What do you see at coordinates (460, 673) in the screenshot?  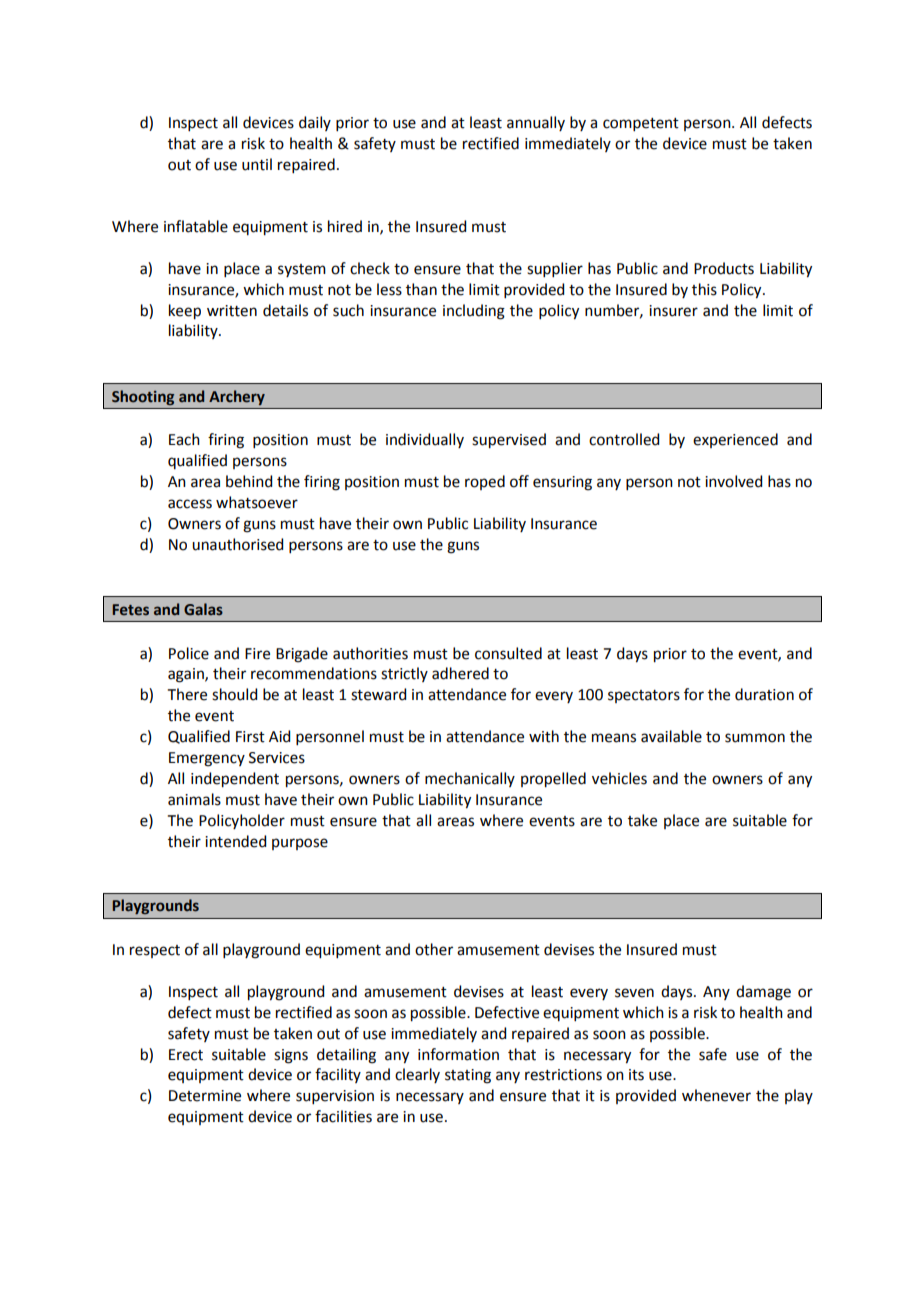 I see `adhered` at bounding box center [460, 673].
